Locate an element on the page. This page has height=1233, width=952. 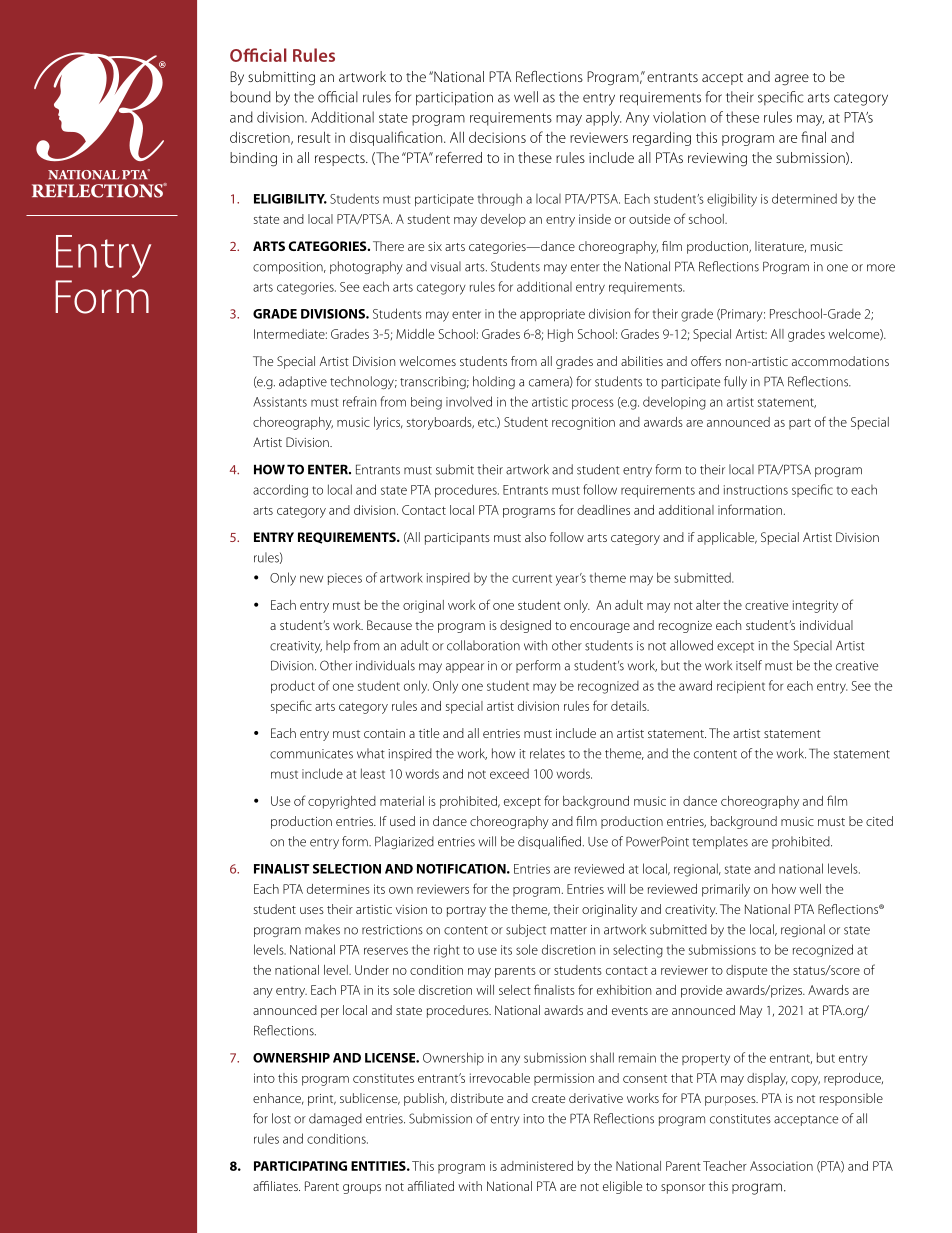
result is located at coordinates (314, 137).
